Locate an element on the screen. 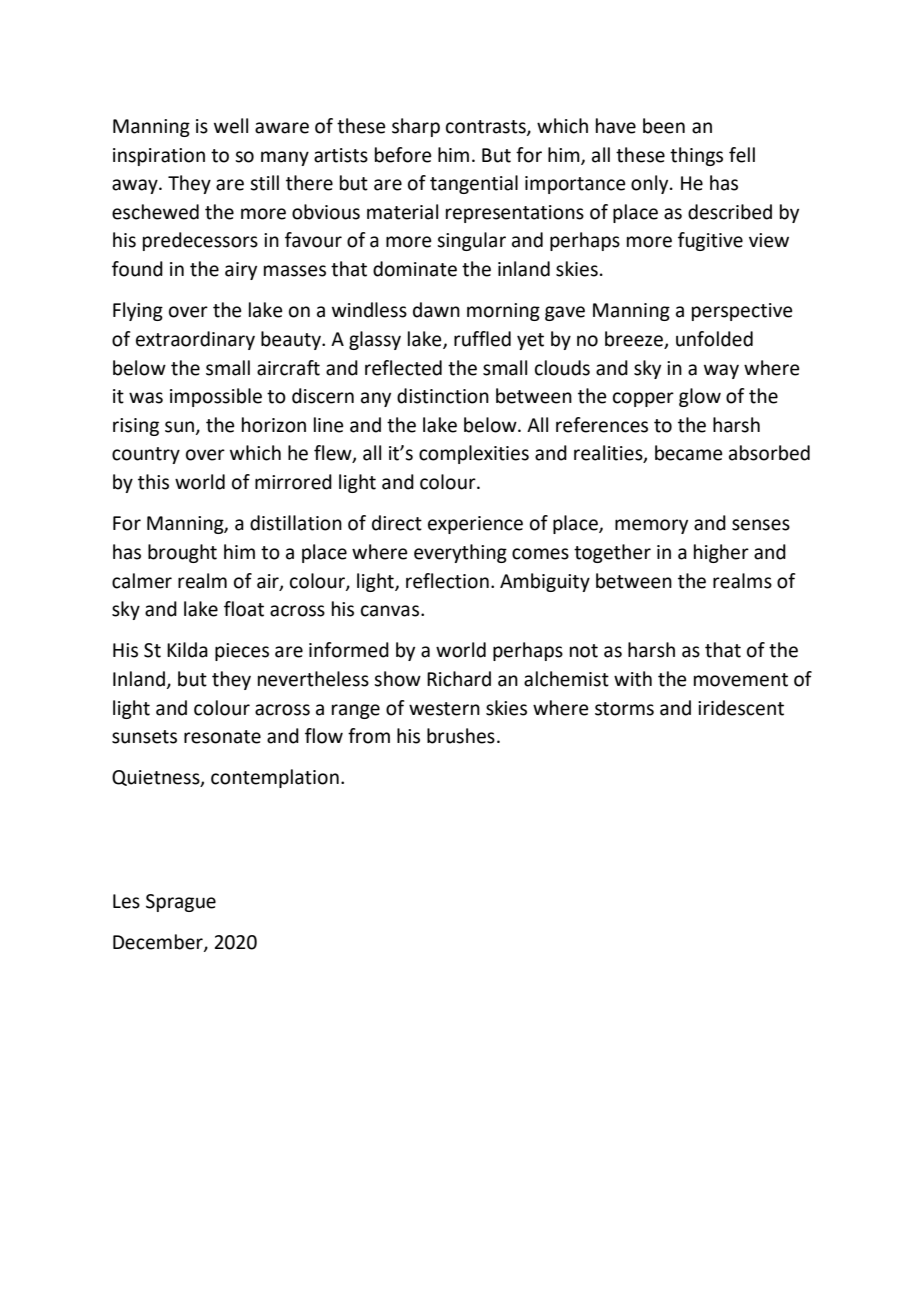  unfolded is located at coordinates (714, 339).
